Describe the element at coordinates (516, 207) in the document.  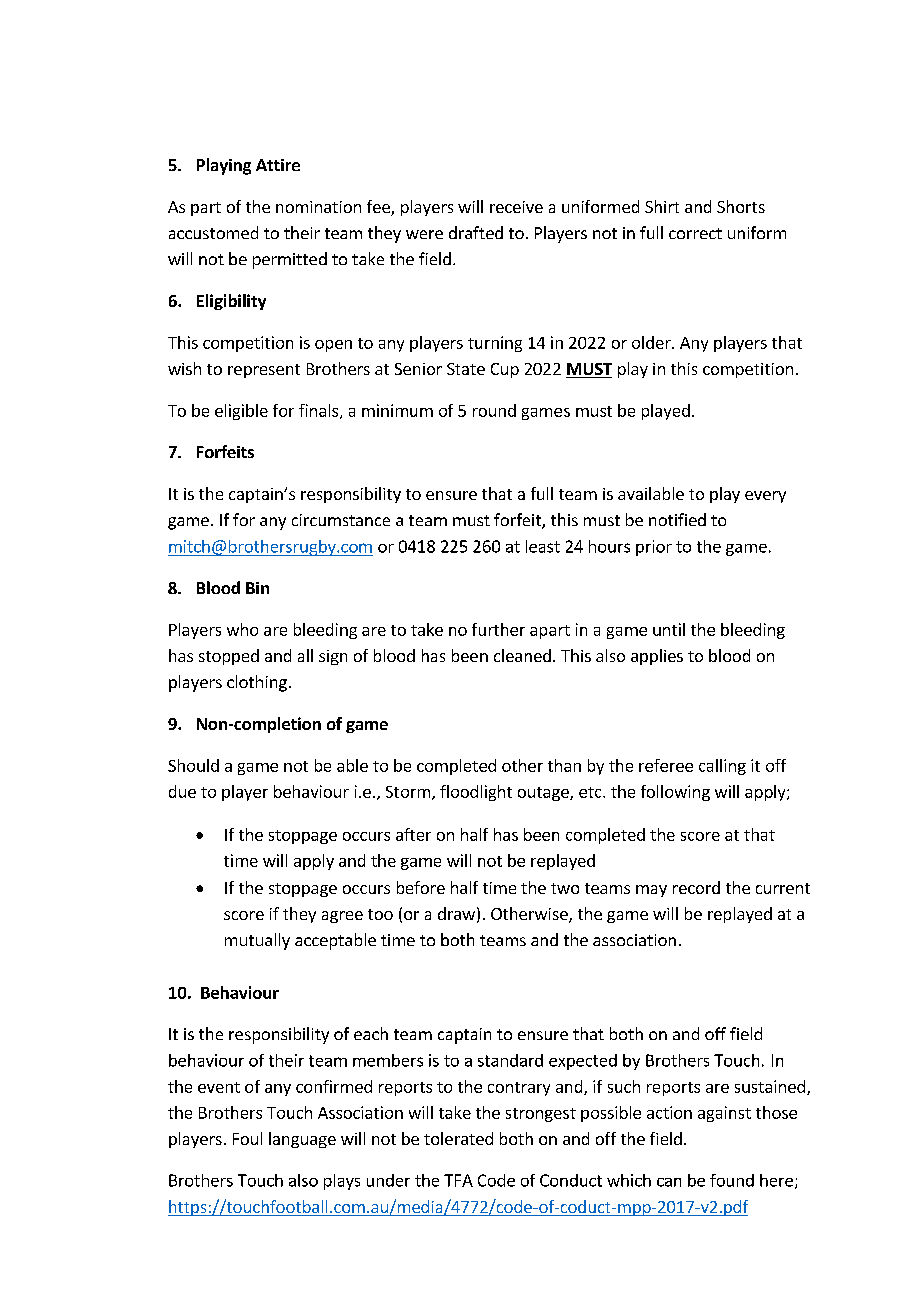
I see `receive` at that location.
